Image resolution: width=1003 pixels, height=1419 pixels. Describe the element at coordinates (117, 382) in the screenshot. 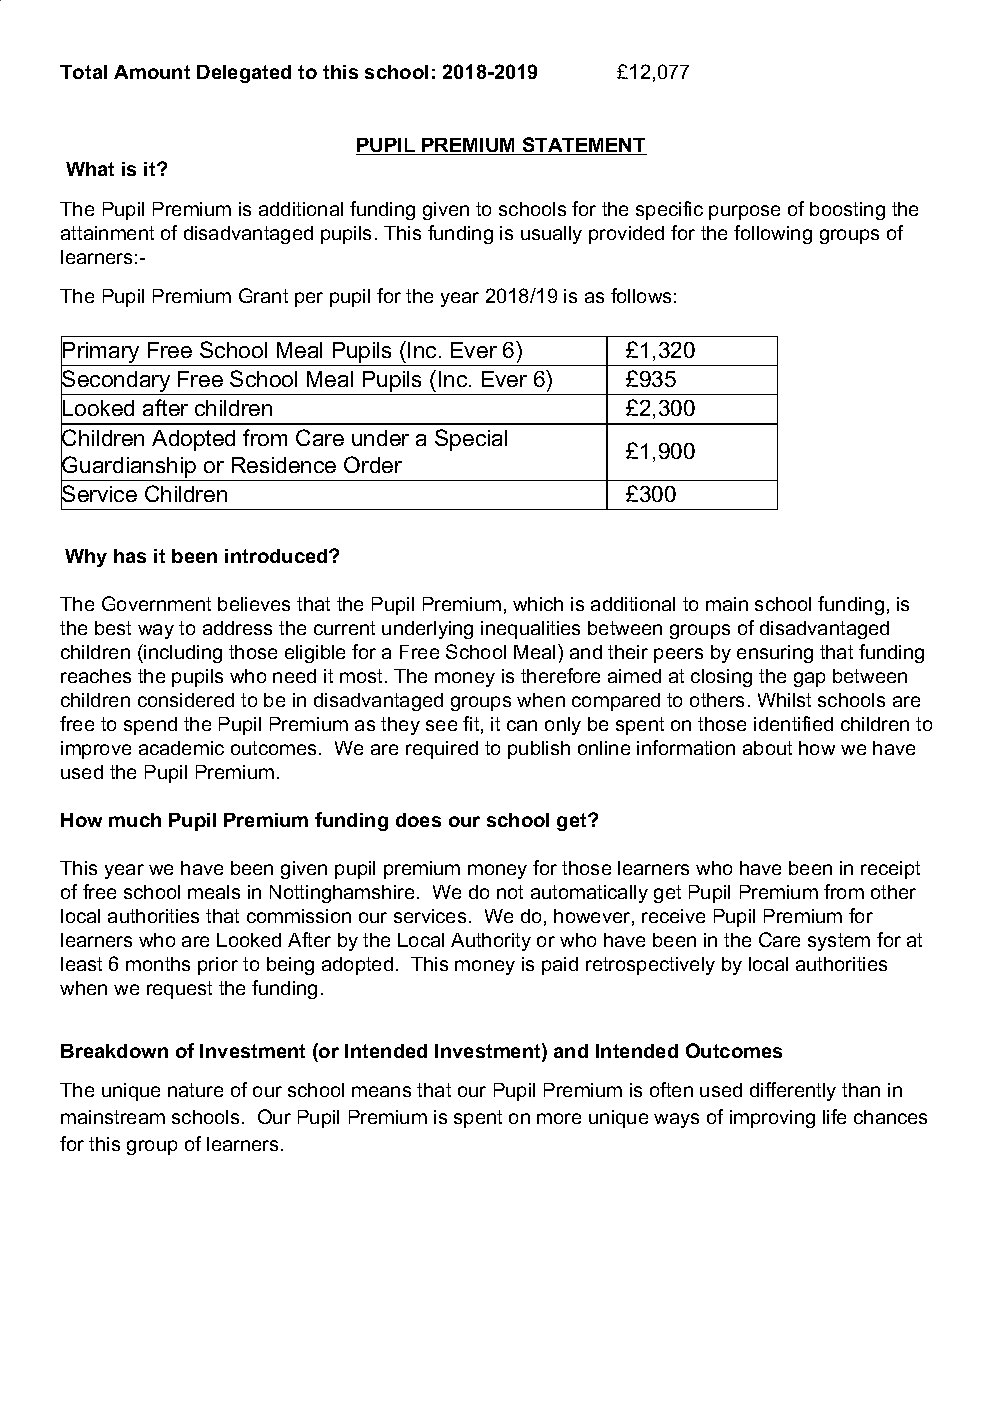

I see `Secondary` at that location.
